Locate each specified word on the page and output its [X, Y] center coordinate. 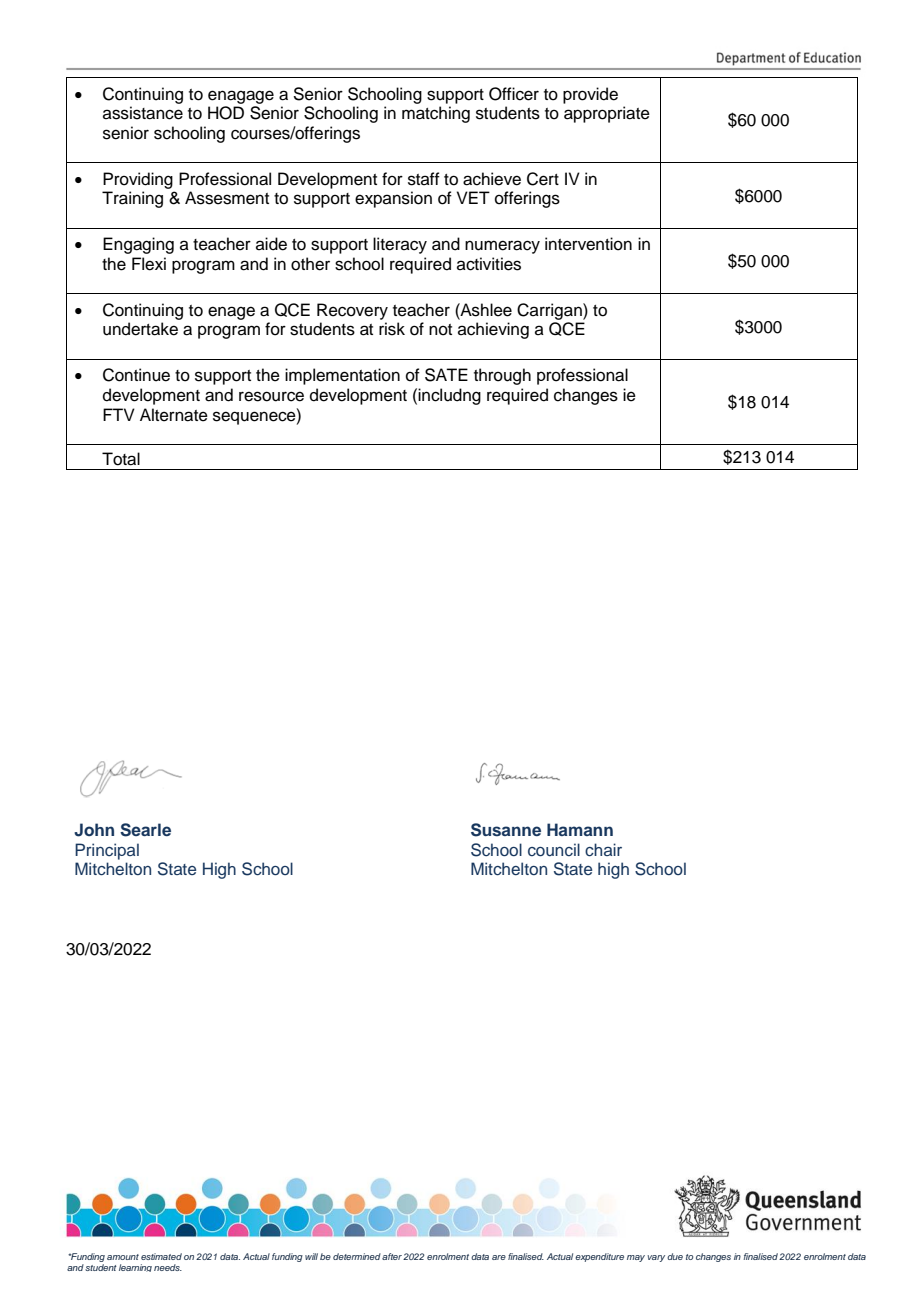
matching [436, 114]
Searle [145, 830]
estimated [161, 1256]
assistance [143, 113]
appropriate [607, 114]
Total [121, 459]
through [502, 376]
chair [603, 850]
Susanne [506, 830]
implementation [342, 376]
